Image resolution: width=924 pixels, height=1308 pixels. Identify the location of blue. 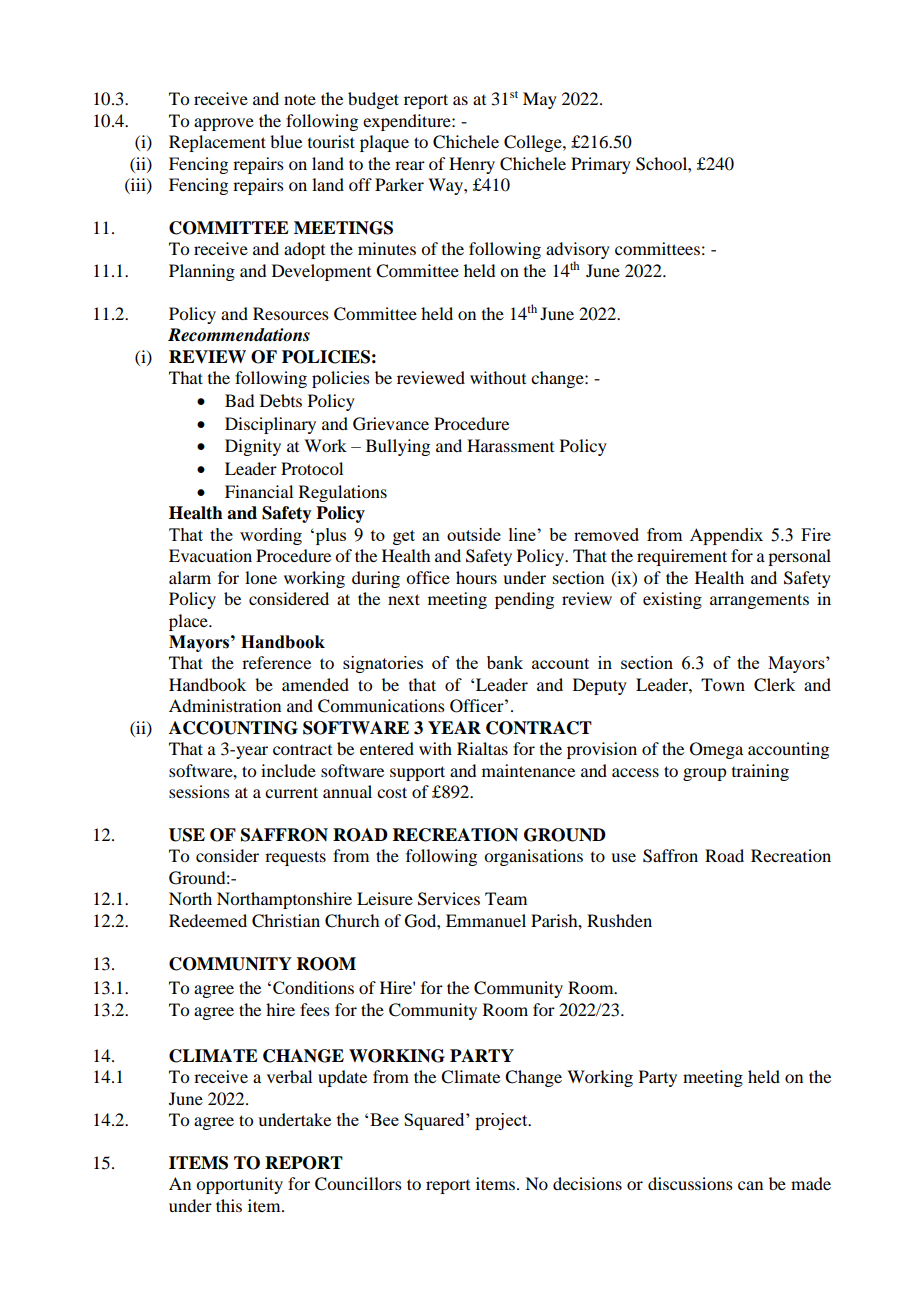
(286, 141).
